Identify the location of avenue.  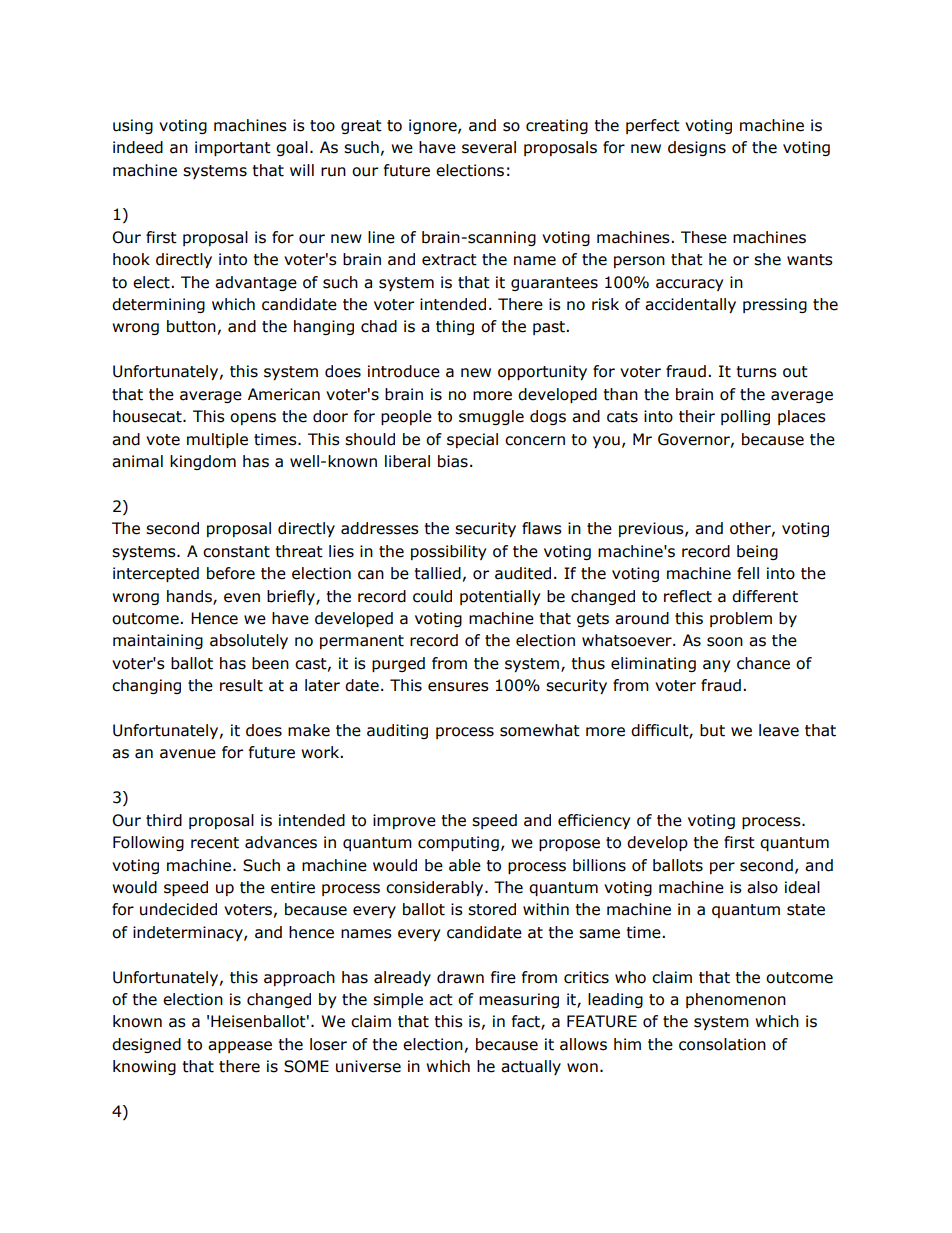
(188, 754).
